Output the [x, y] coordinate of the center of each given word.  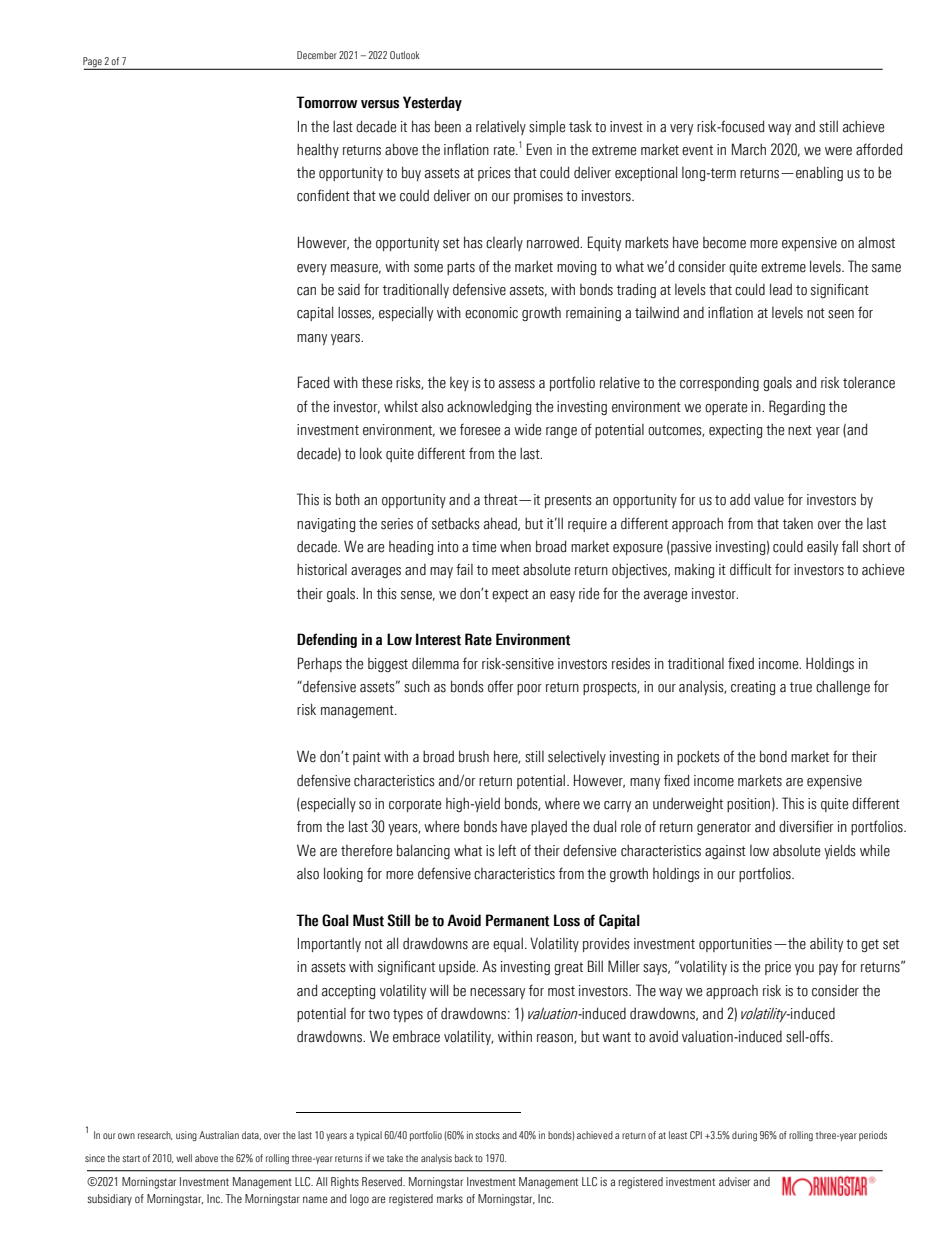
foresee [480, 429]
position [748, 805]
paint [367, 758]
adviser [734, 1181]
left [507, 850]
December [317, 55]
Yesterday [432, 103]
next [800, 430]
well [184, 1158]
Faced [313, 382]
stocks [488, 1135]
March [749, 149]
